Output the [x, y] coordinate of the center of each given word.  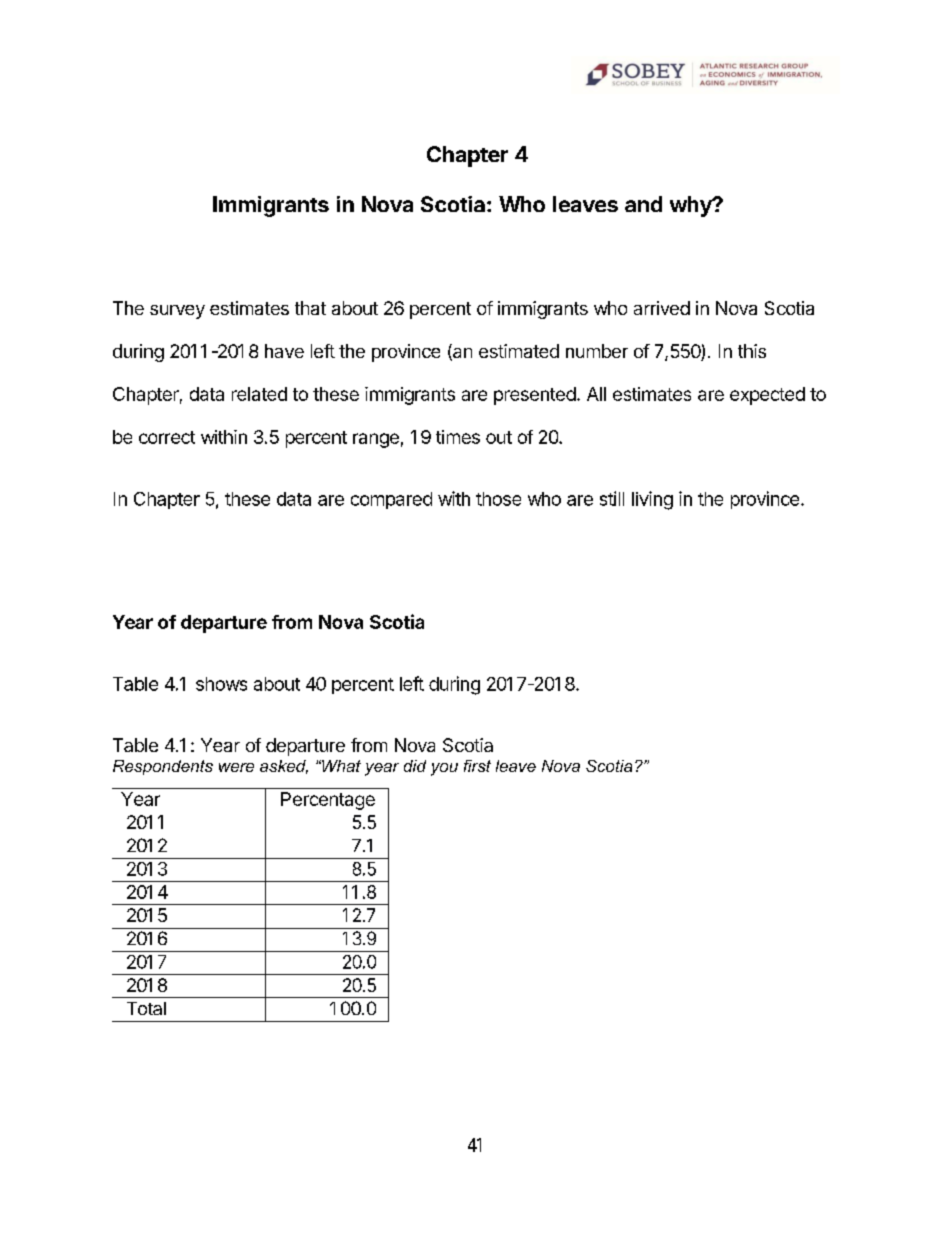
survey [177, 312]
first [477, 766]
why [692, 206]
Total [146, 1008]
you [444, 769]
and [643, 204]
